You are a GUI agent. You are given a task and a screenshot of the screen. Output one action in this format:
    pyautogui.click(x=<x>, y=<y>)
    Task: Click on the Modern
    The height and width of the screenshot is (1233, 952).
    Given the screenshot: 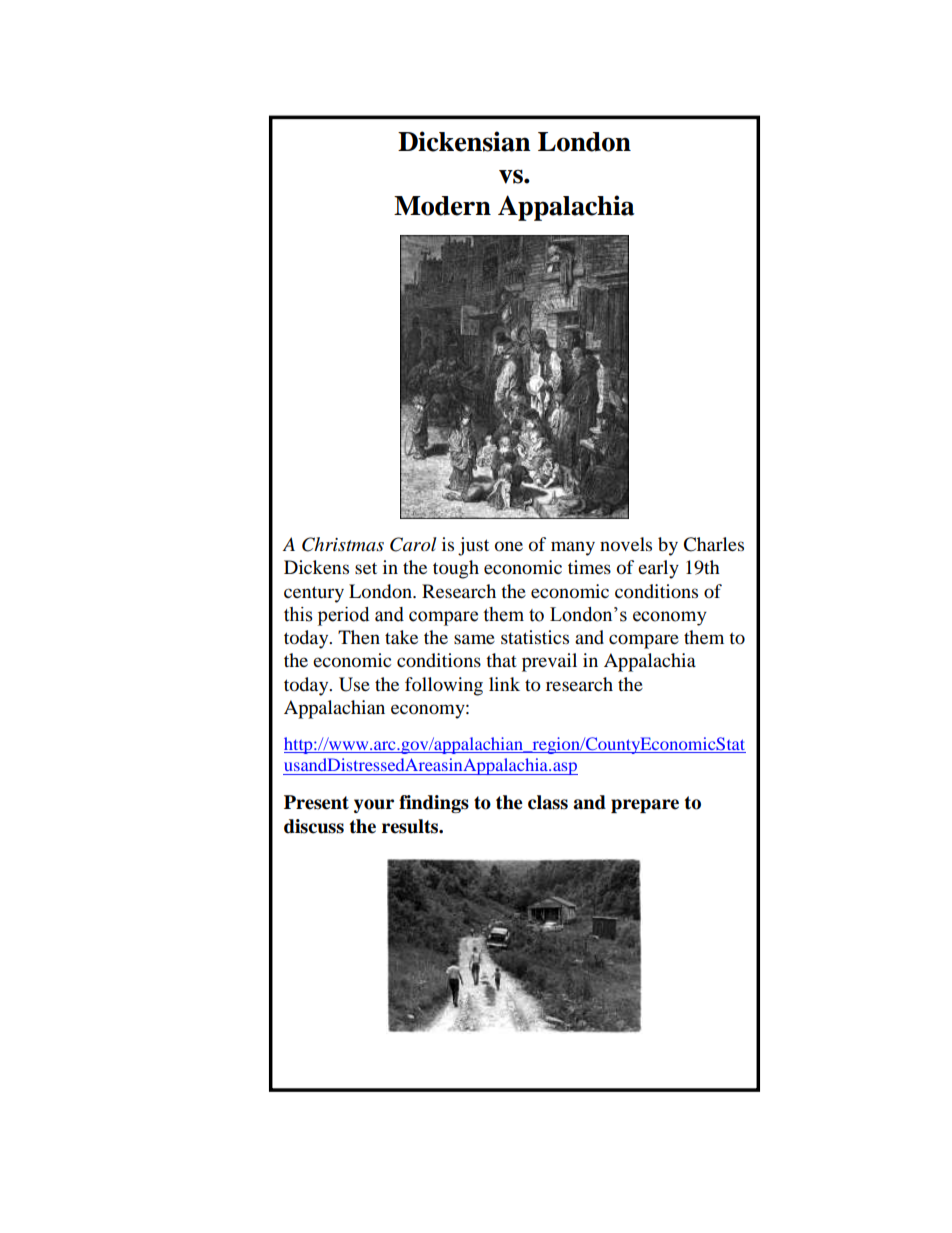 What is the action you would take?
    pyautogui.click(x=442, y=206)
